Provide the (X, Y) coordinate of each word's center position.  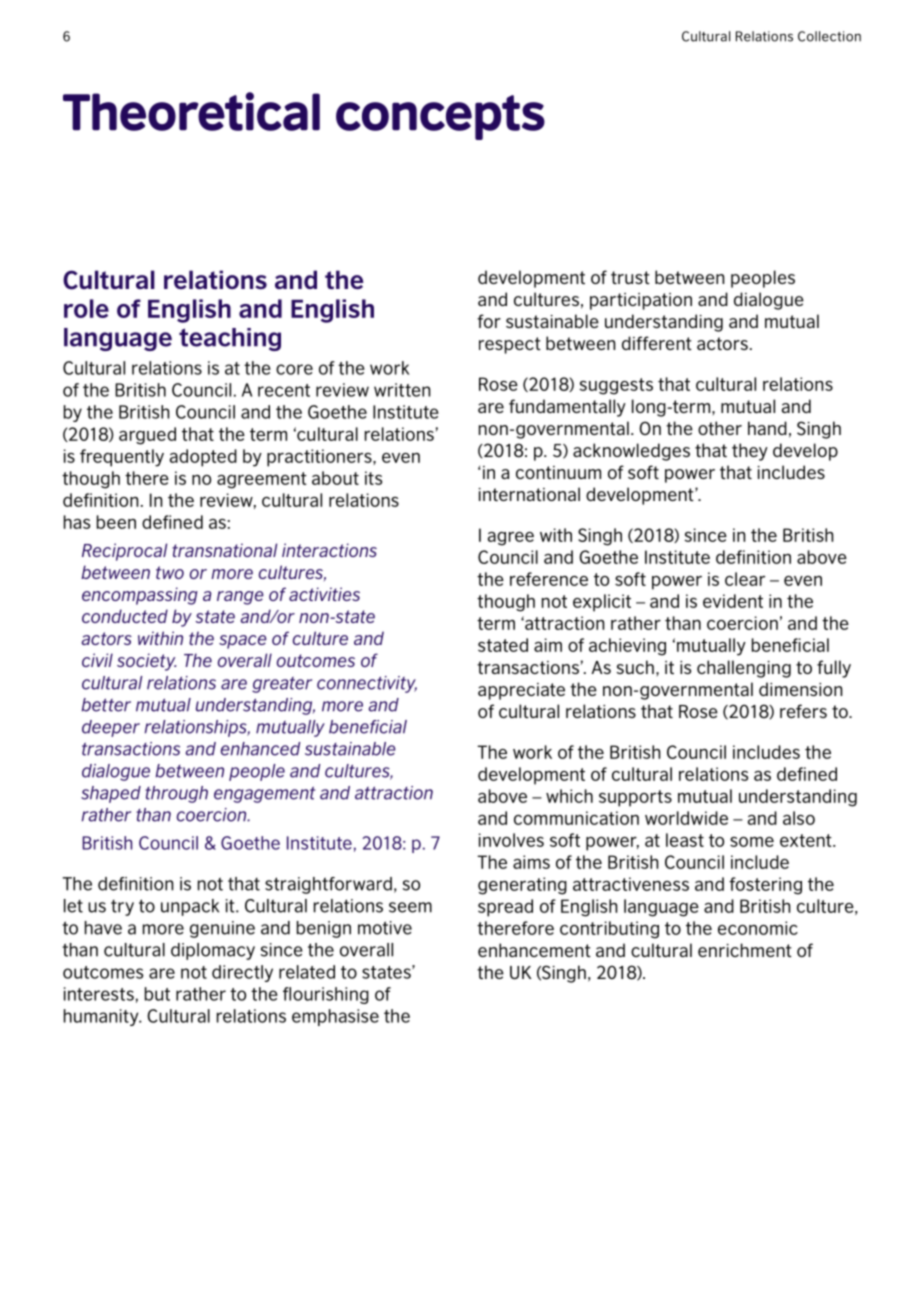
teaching (230, 339)
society (147, 662)
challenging (744, 669)
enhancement (534, 950)
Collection (829, 36)
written (402, 390)
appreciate (521, 691)
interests (99, 994)
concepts (440, 117)
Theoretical (191, 111)
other (720, 428)
